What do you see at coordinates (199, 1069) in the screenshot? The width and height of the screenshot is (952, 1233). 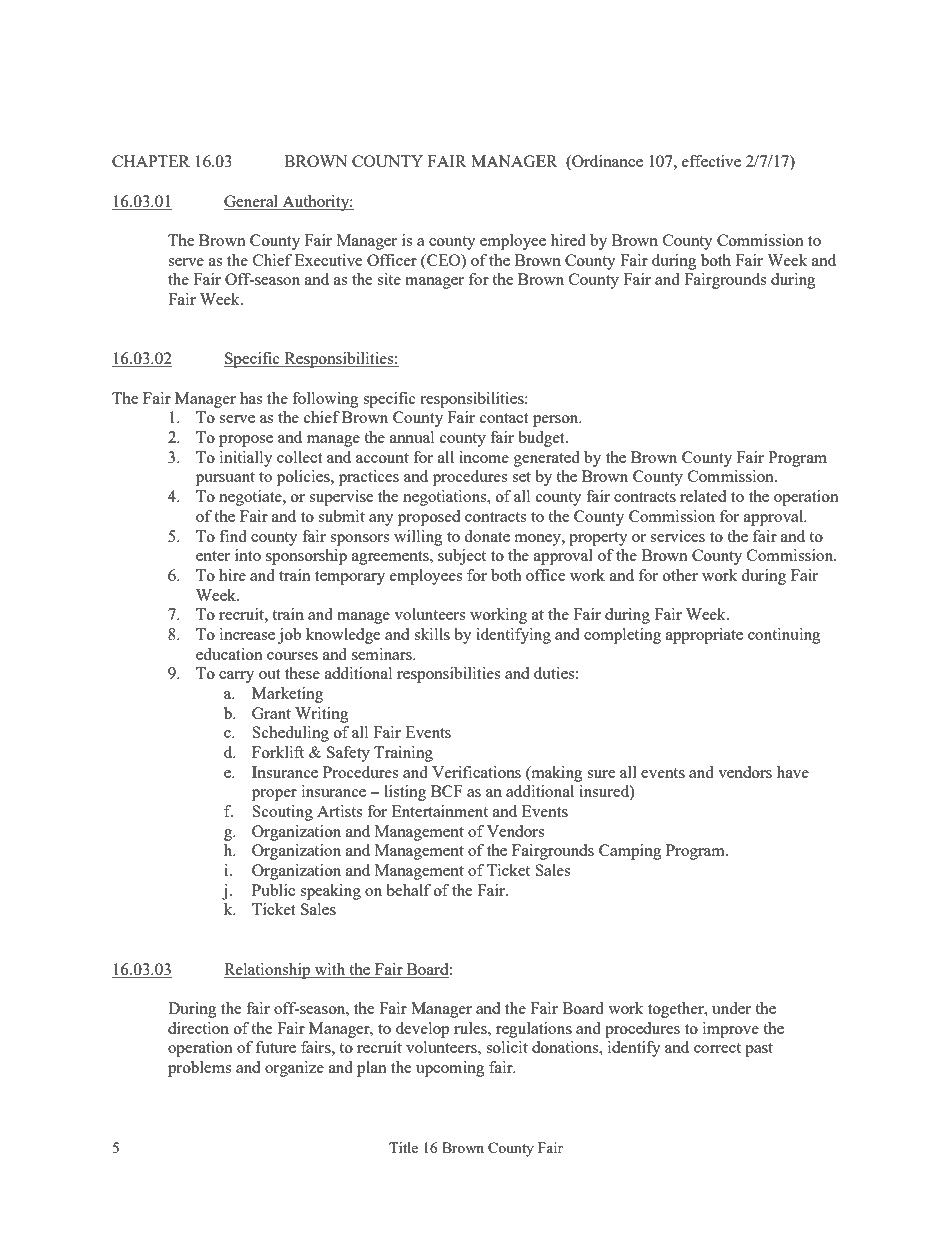 I see `problems` at bounding box center [199, 1069].
